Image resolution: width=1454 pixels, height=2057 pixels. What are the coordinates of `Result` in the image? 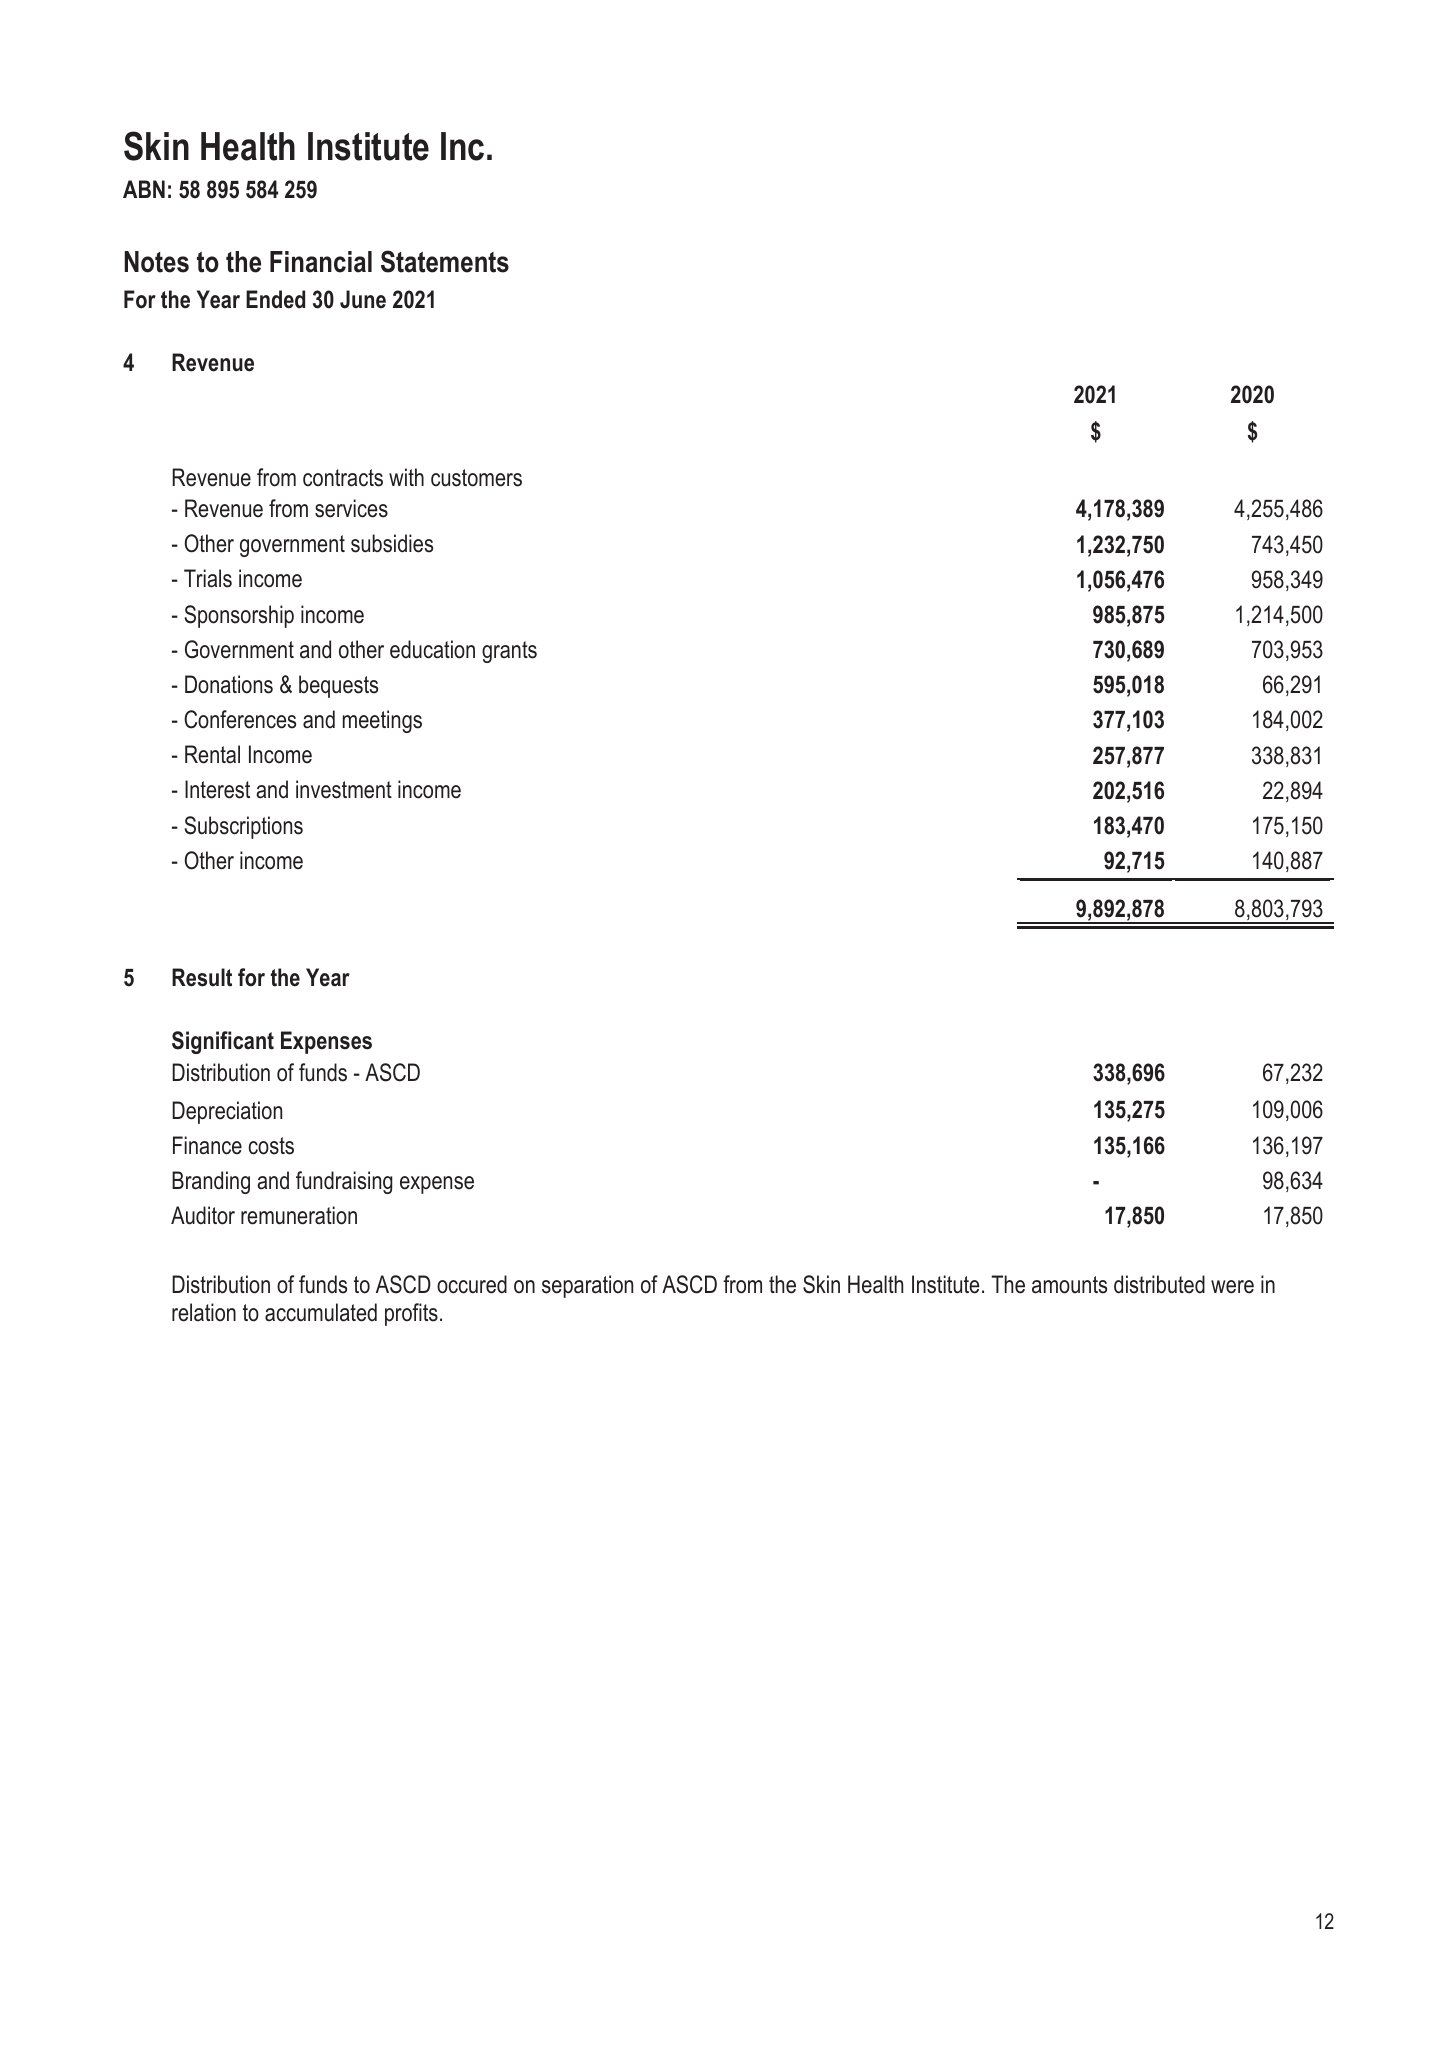 It's located at (202, 977).
